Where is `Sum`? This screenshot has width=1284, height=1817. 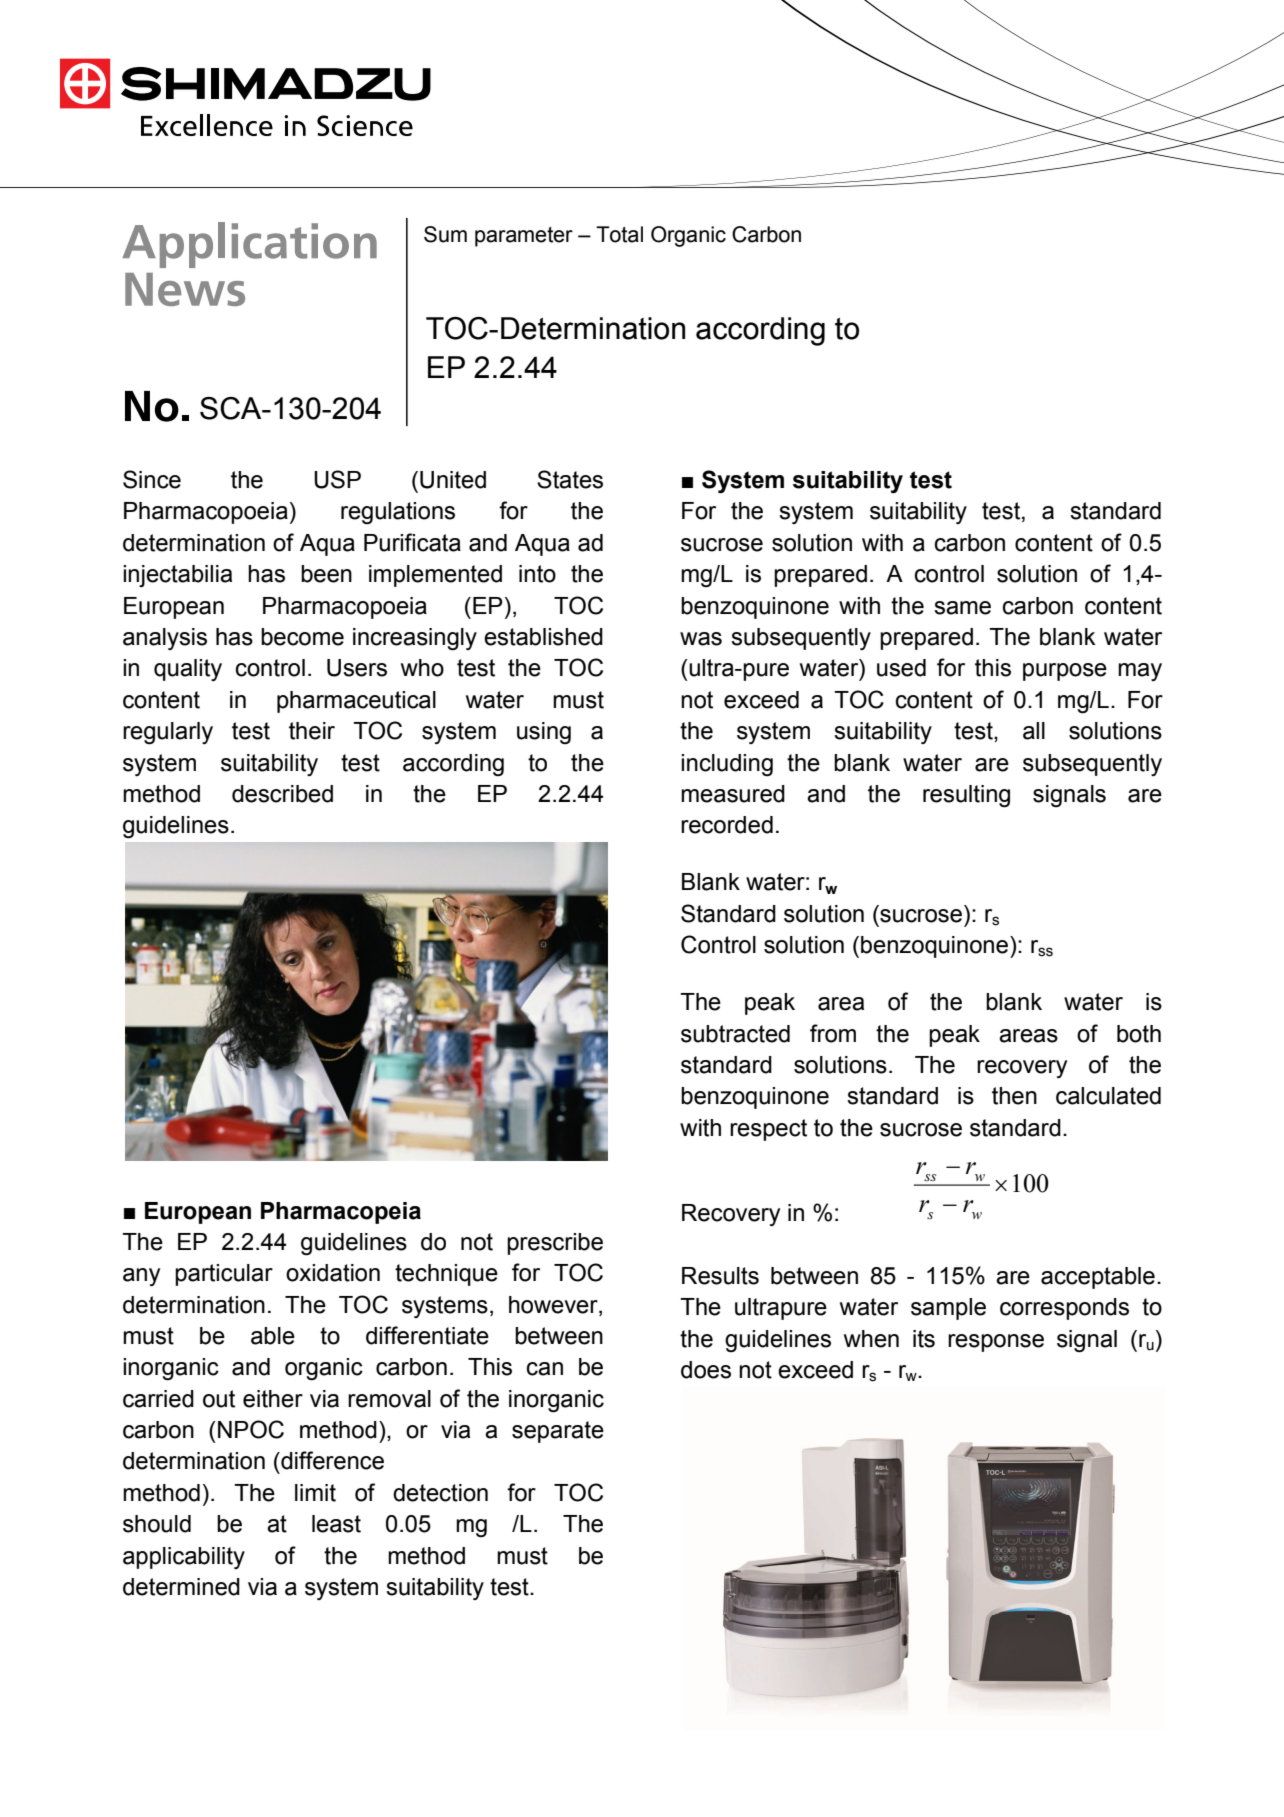
Sum is located at coordinates (445, 234).
